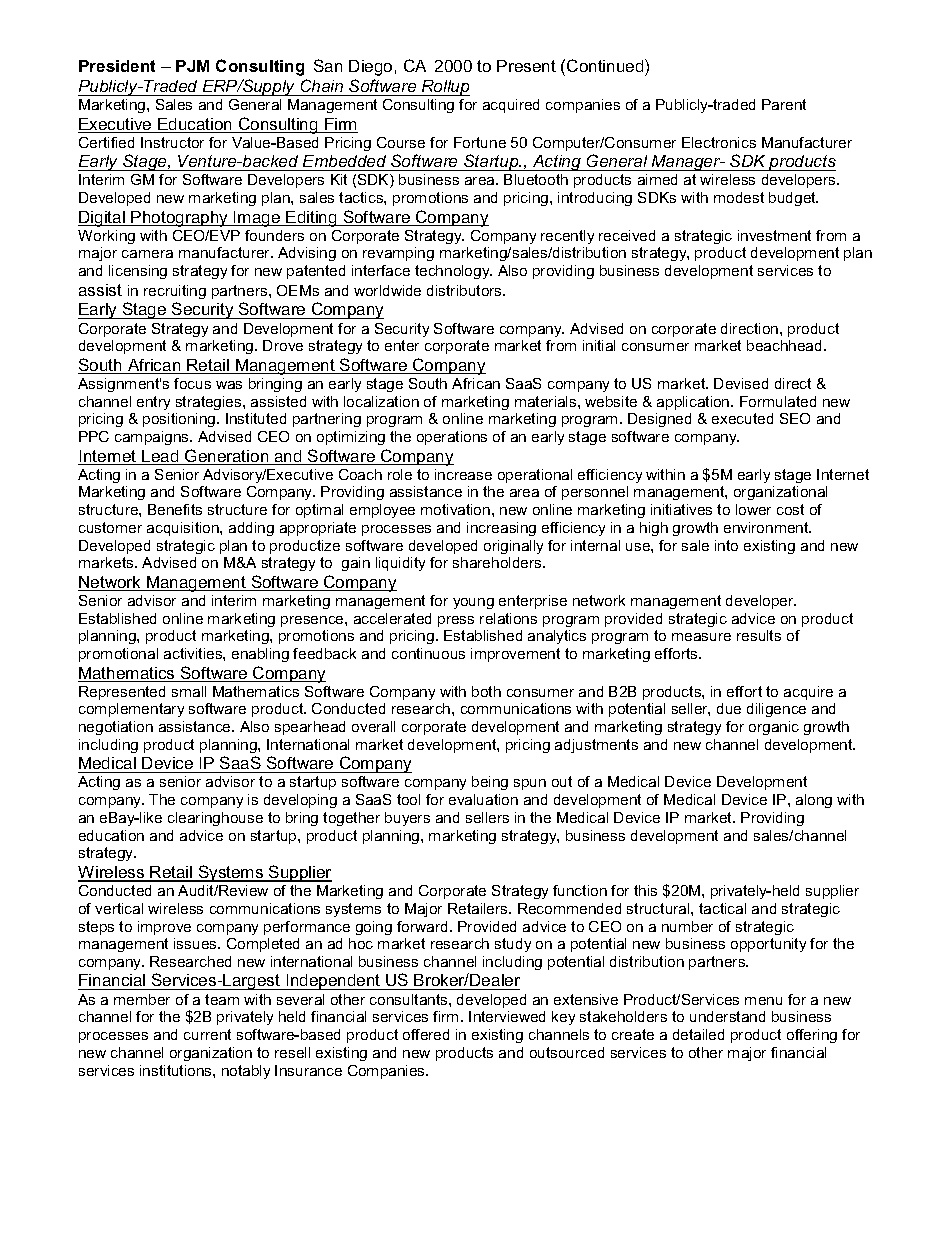 The image size is (952, 1233). What do you see at coordinates (426, 1034) in the page?
I see `offered` at bounding box center [426, 1034].
